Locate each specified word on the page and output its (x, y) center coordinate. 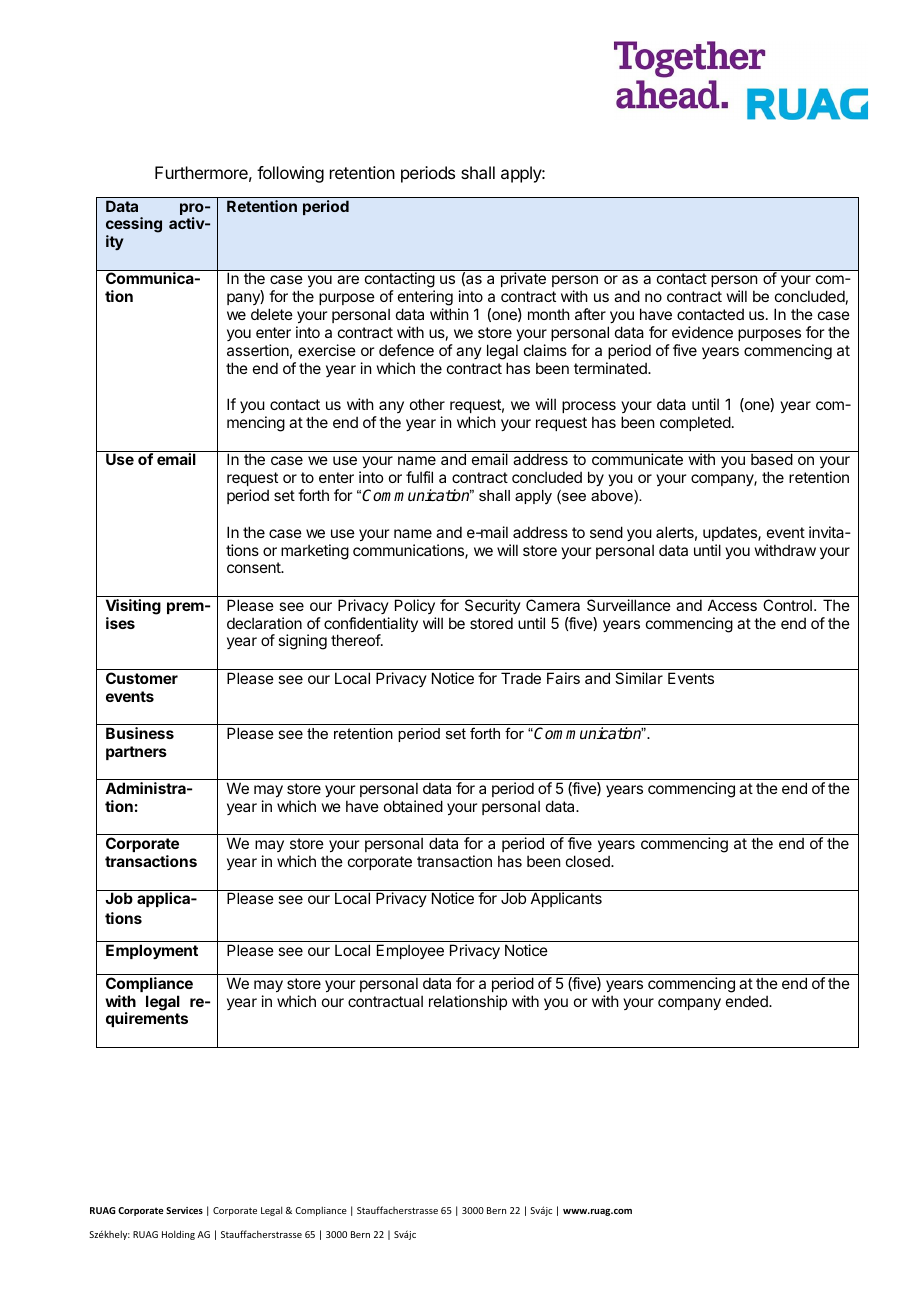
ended (748, 1001)
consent (255, 567)
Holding (178, 1235)
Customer (142, 678)
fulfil (419, 477)
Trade (521, 678)
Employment (152, 951)
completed (695, 423)
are (348, 279)
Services (184, 1210)
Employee (410, 951)
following (290, 174)
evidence (702, 332)
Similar (639, 678)
